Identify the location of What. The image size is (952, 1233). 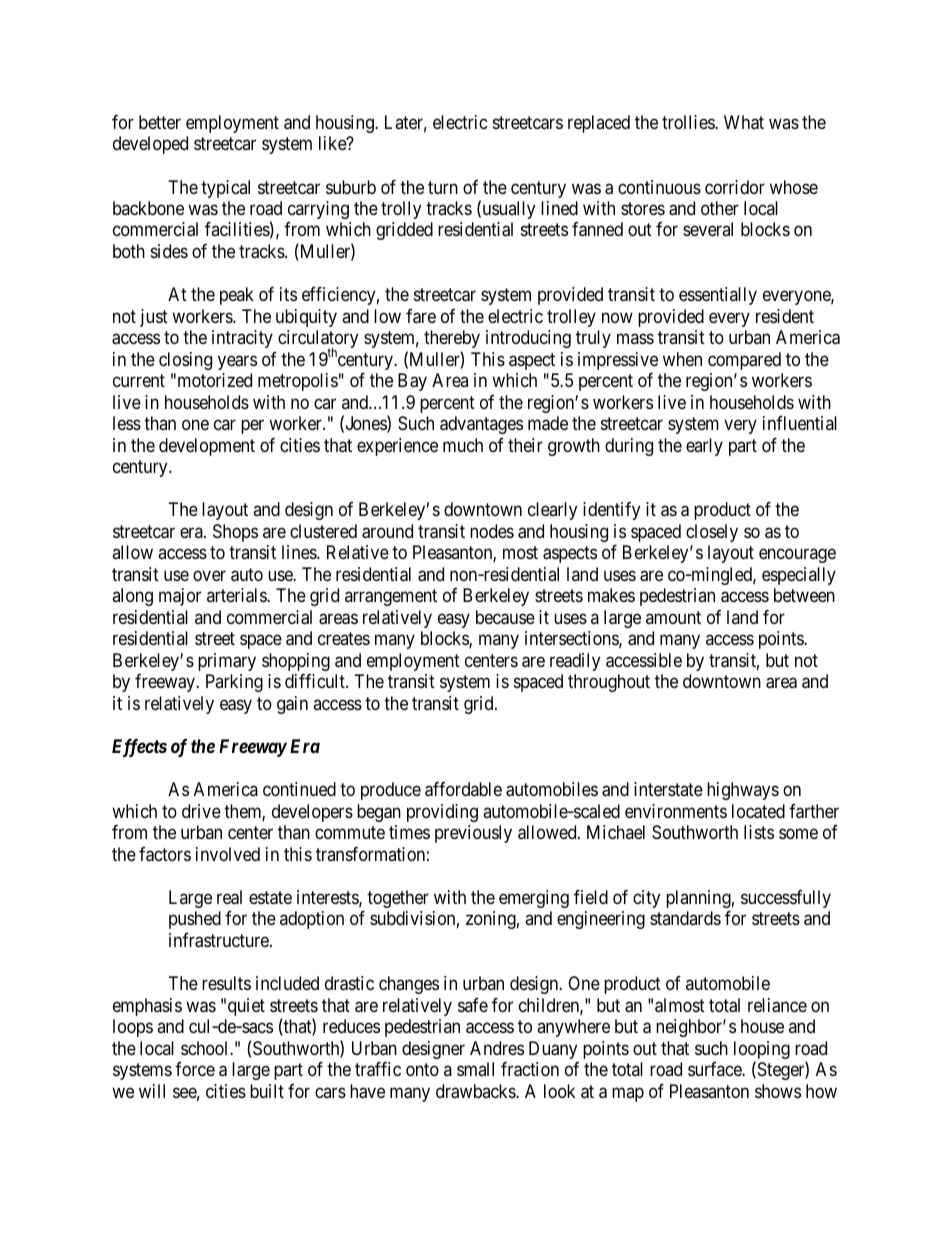
(744, 122).
